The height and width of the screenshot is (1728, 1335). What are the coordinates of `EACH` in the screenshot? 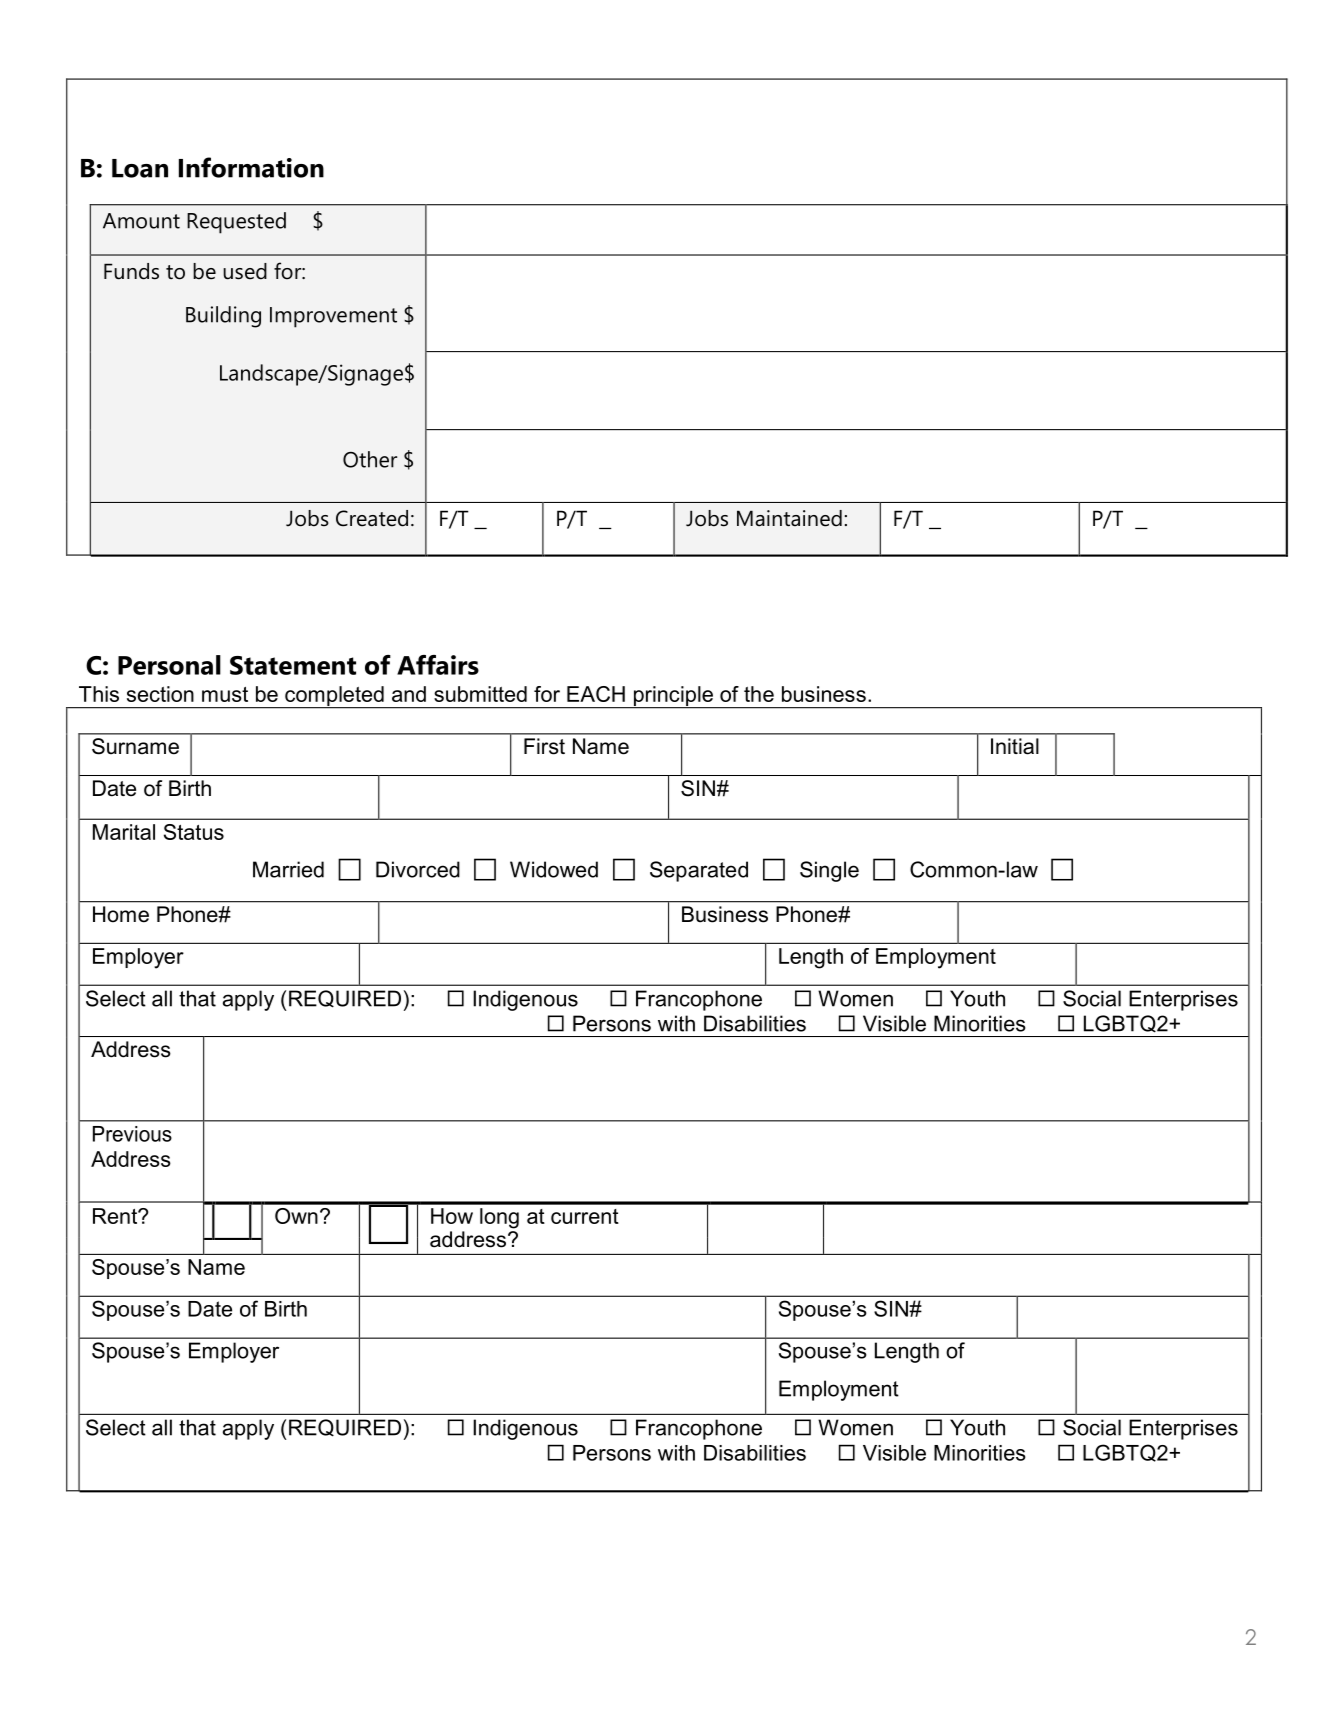 It's located at (596, 694).
